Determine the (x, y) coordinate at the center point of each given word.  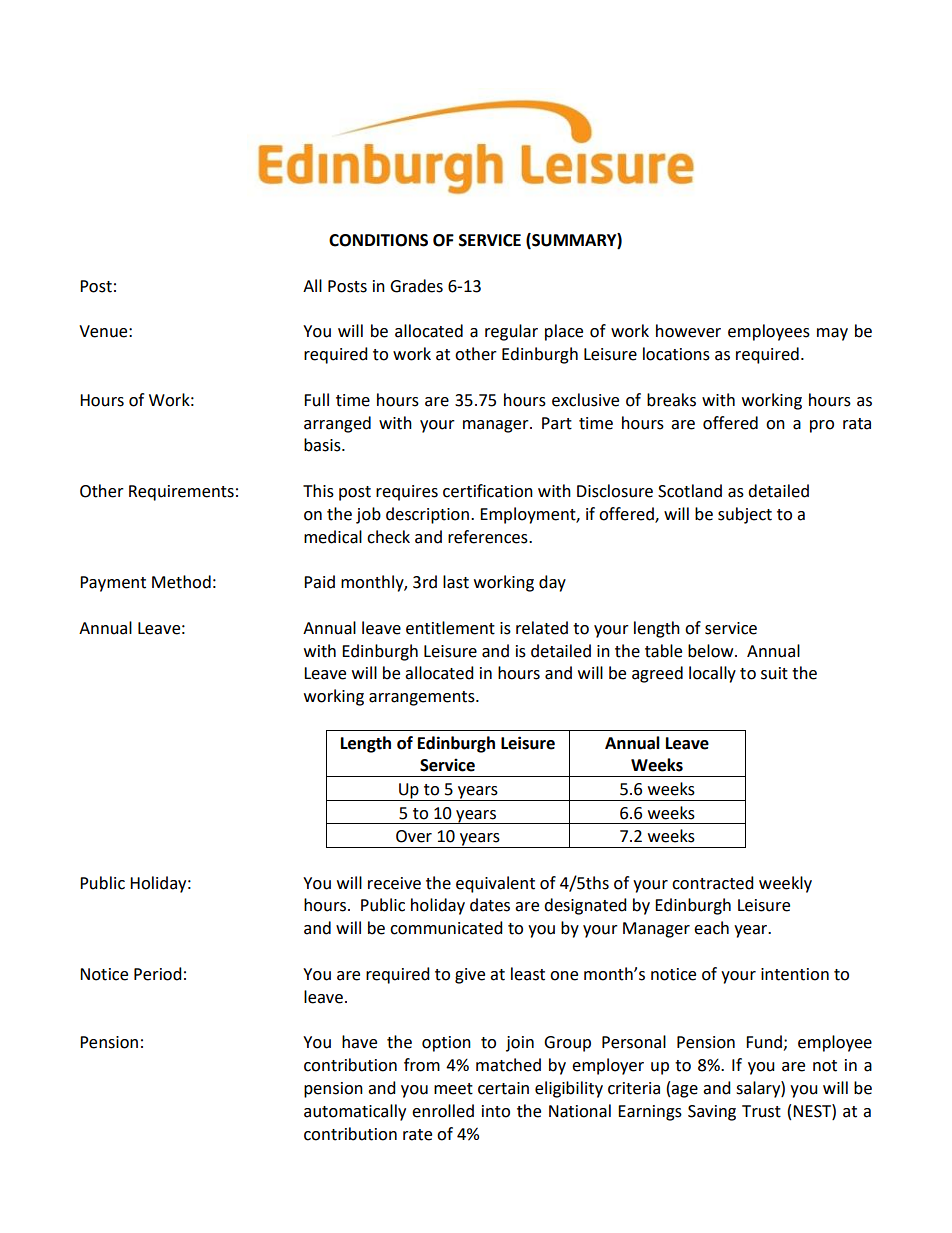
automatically (355, 1112)
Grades (416, 286)
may (832, 334)
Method (181, 582)
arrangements (423, 698)
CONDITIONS (378, 240)
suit (774, 673)
